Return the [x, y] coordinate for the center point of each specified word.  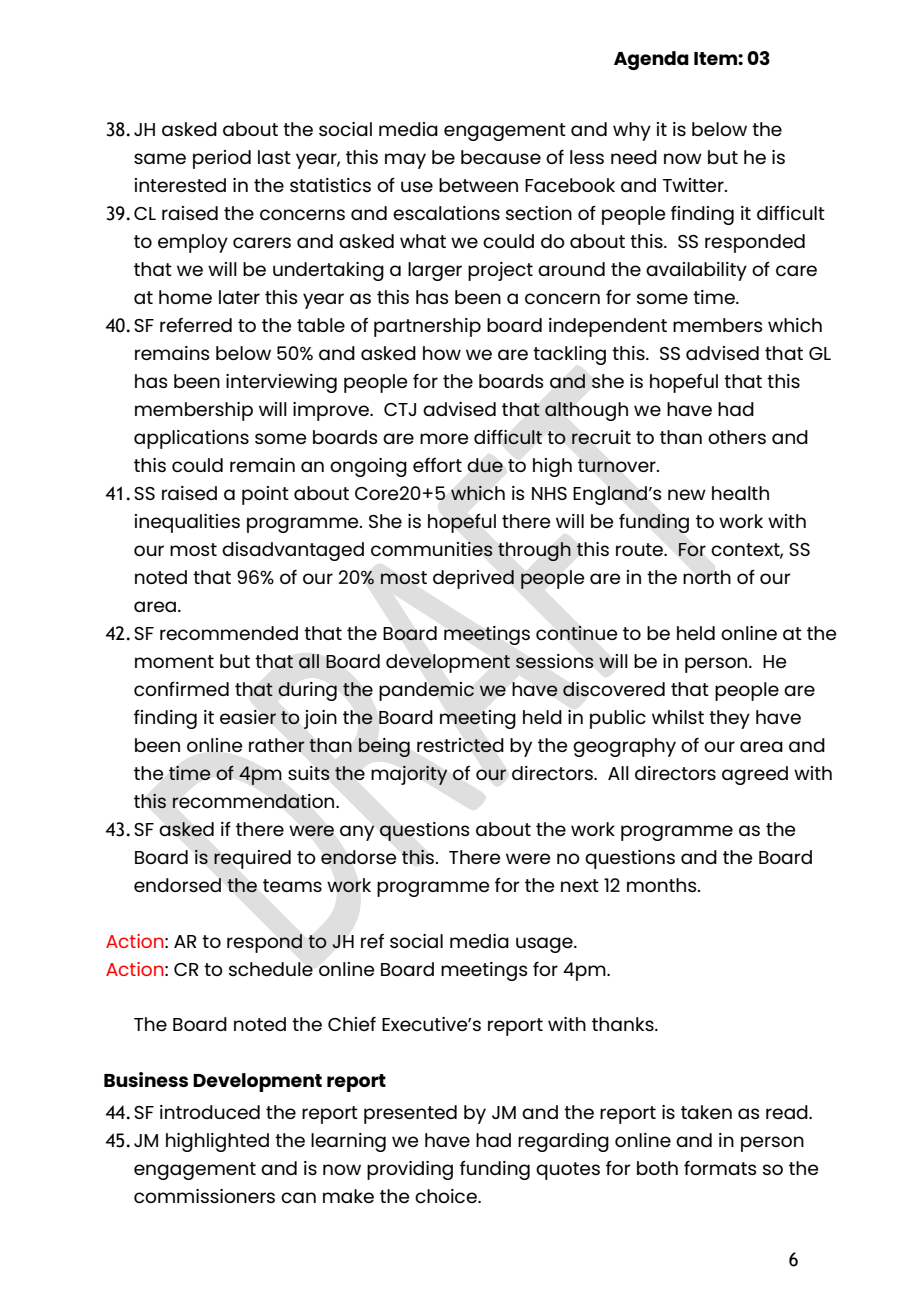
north [707, 577]
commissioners [204, 1196]
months [663, 885]
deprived [473, 579]
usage [545, 945]
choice [447, 1196]
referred [196, 325]
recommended [229, 633]
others [737, 437]
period [222, 159]
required [252, 859]
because [501, 157]
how [442, 353]
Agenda [651, 60]
